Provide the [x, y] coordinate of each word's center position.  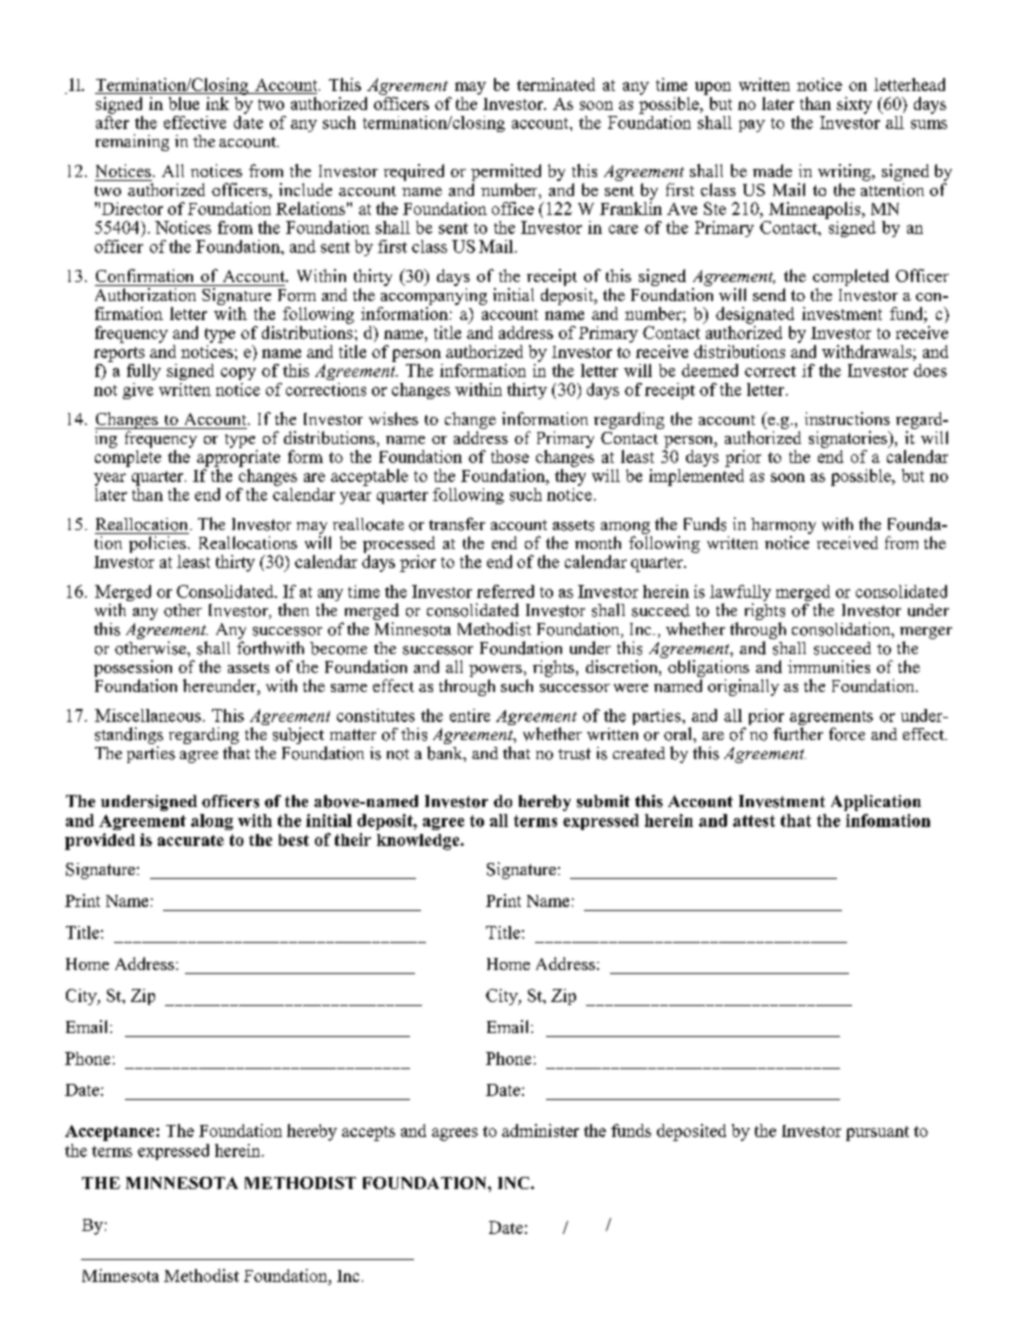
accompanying [434, 296]
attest [754, 821]
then [293, 609]
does [930, 370]
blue [184, 103]
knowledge [419, 842]
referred [505, 591]
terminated [556, 84]
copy [238, 374]
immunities [829, 666]
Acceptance [111, 1133]
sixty [854, 105]
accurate [191, 840]
